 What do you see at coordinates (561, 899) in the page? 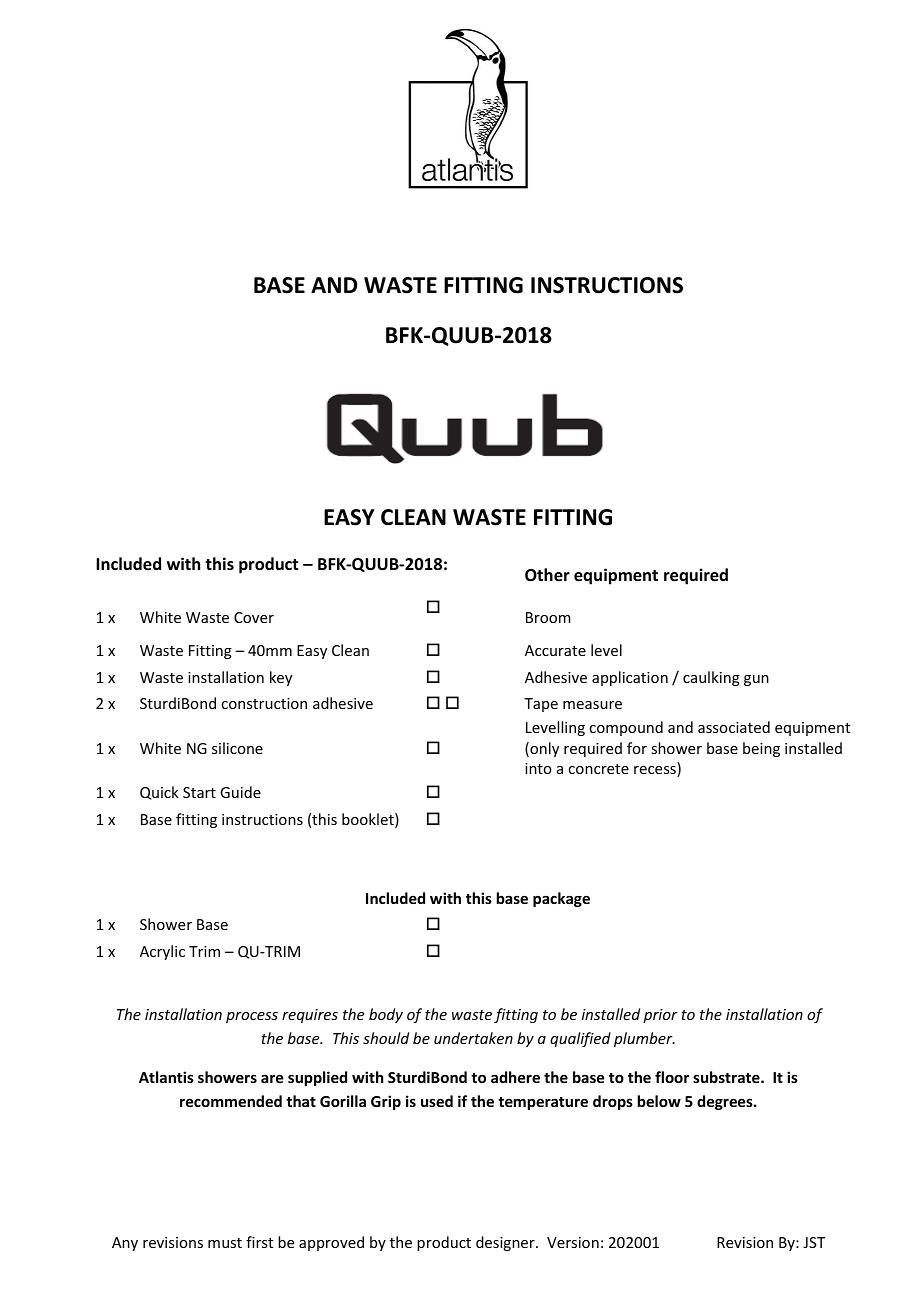
I see `package` at bounding box center [561, 899].
